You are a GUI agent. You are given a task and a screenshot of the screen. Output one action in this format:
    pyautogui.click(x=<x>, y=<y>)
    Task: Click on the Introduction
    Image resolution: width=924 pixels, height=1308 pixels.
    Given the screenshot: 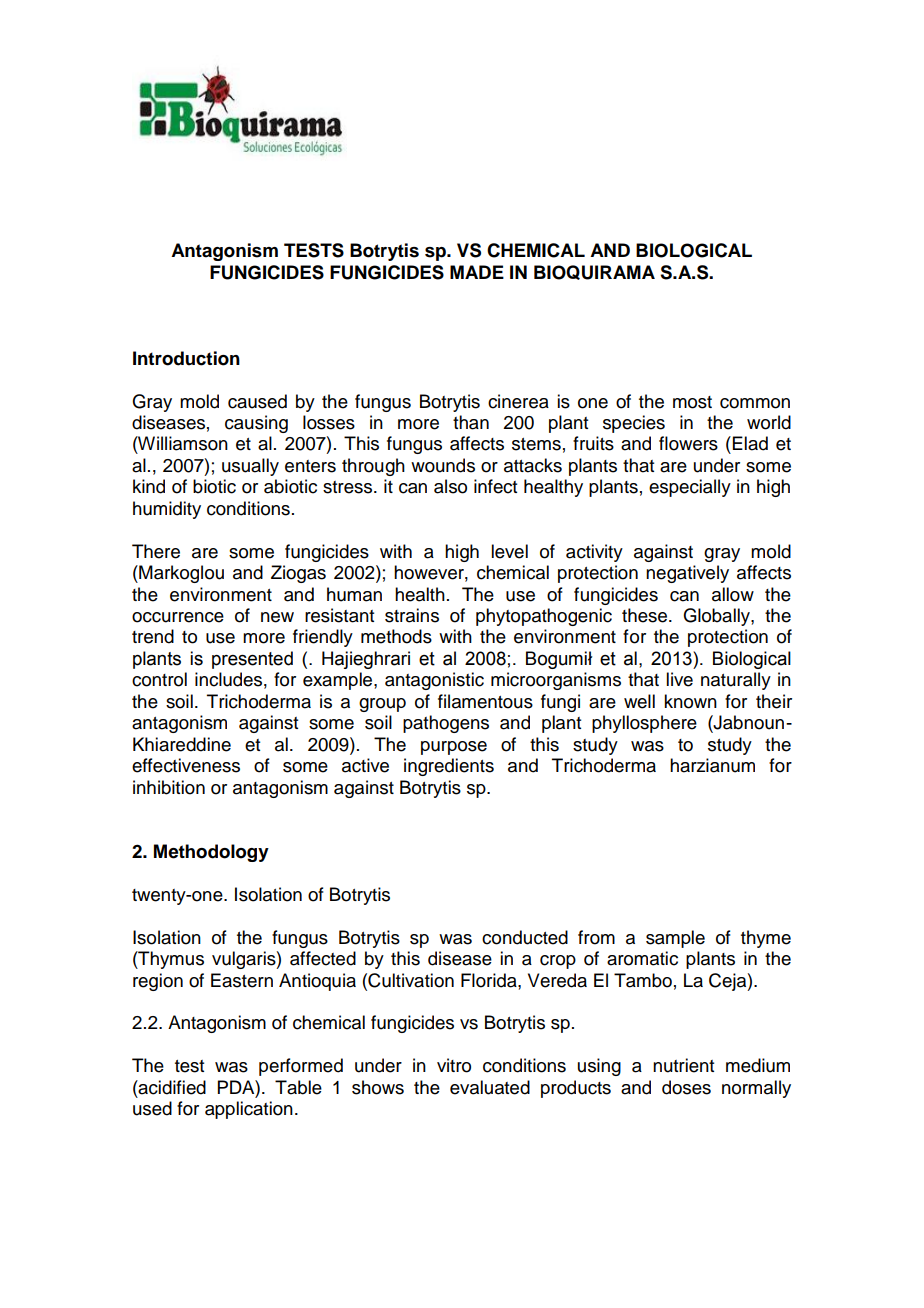 What is the action you would take?
    pyautogui.click(x=186, y=358)
